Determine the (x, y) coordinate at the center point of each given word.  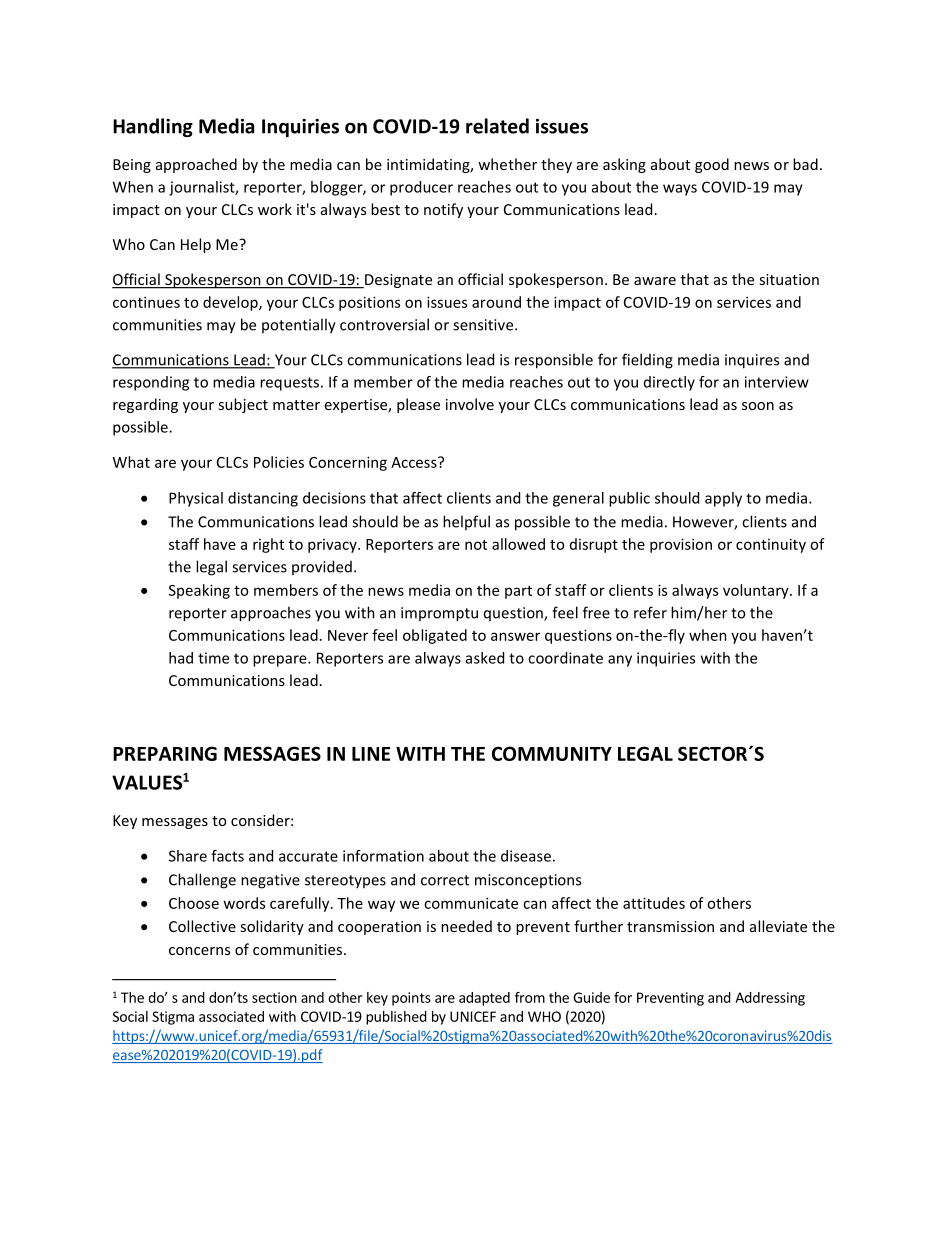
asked (485, 658)
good (712, 165)
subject (243, 405)
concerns (199, 951)
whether (507, 164)
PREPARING (165, 753)
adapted (484, 999)
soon (758, 406)
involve (470, 404)
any (620, 661)
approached (196, 165)
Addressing (770, 999)
